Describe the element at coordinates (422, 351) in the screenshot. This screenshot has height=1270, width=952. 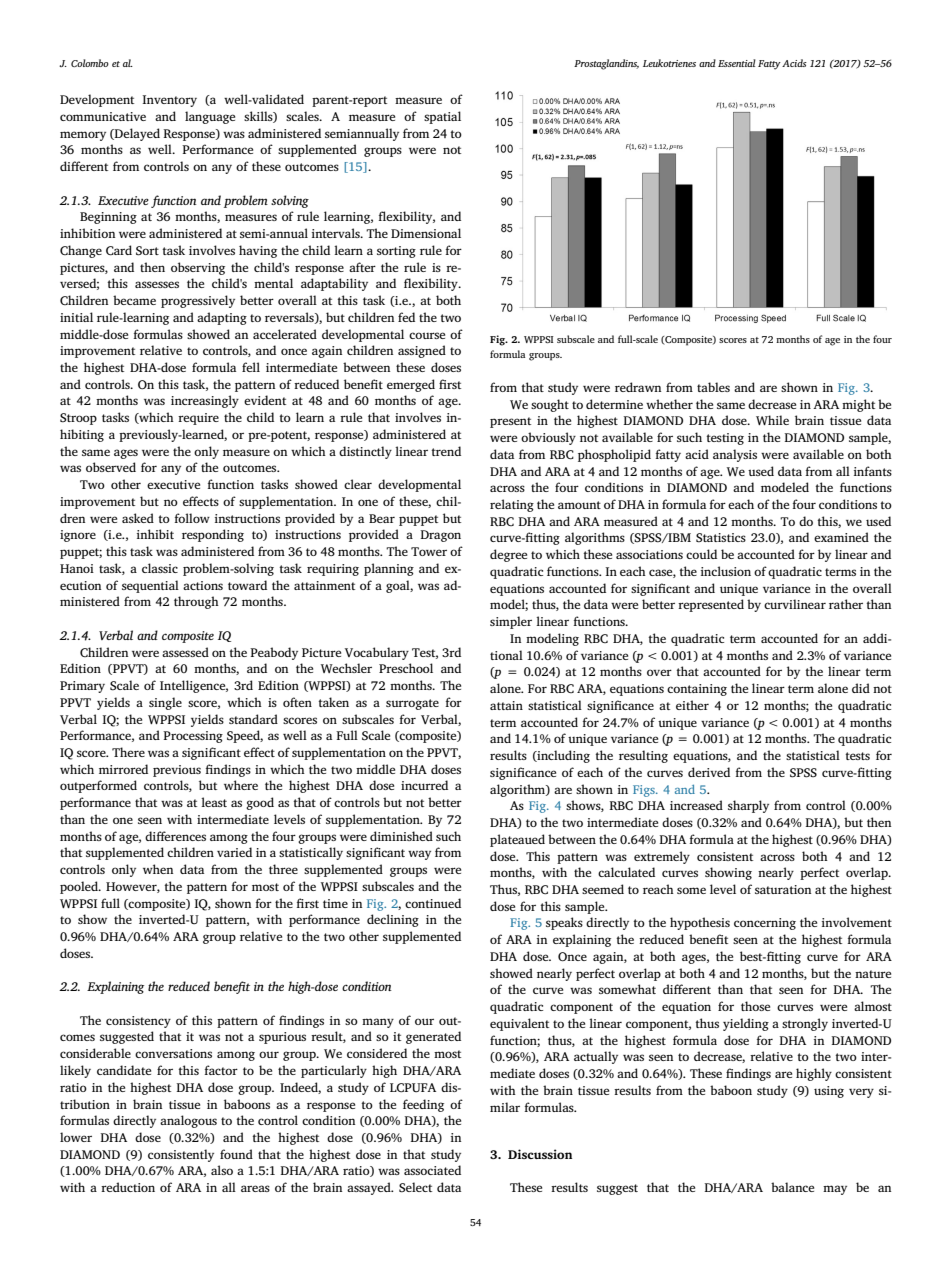
I see `assigned` at that location.
